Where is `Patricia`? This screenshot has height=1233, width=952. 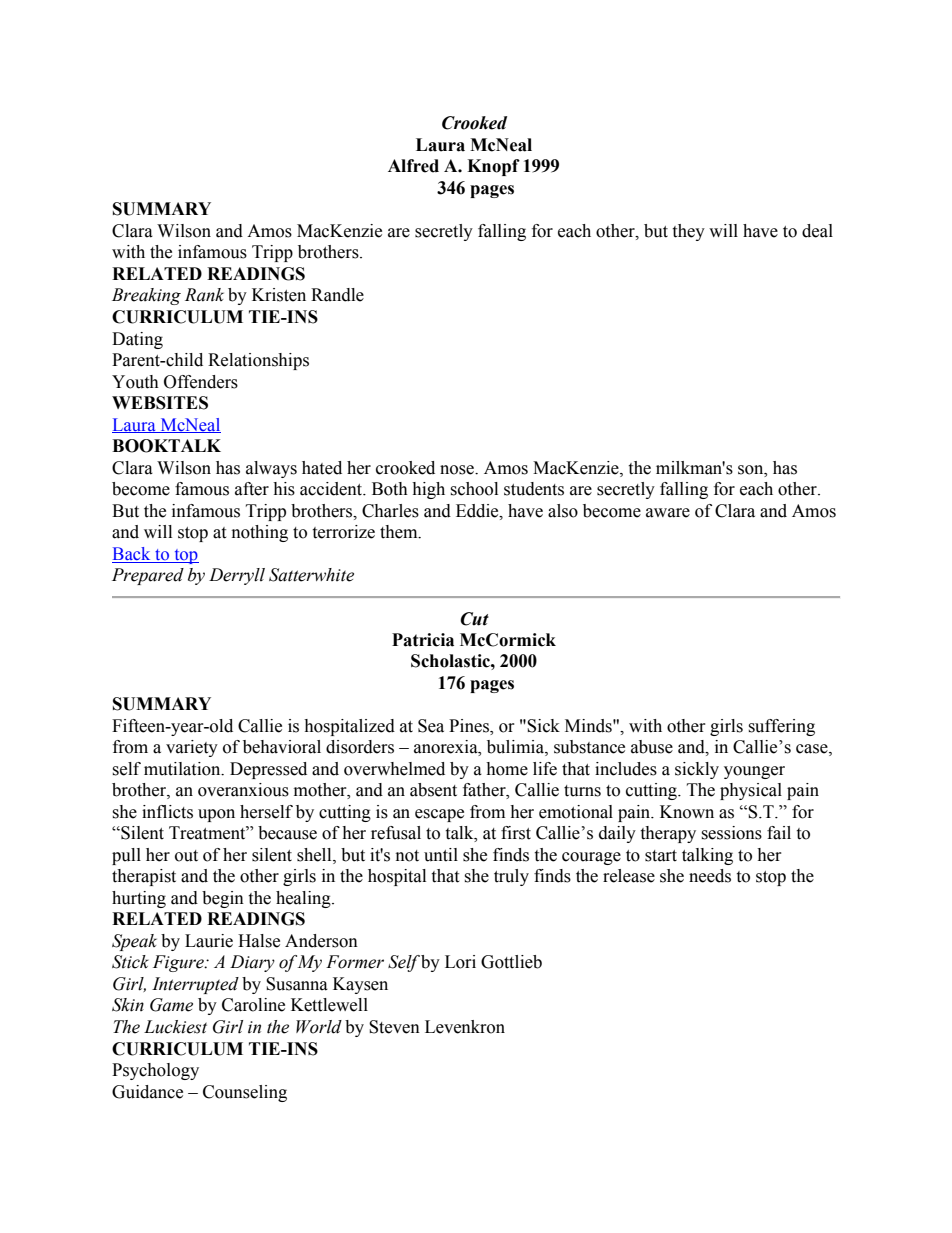 Patricia is located at coordinates (423, 640).
